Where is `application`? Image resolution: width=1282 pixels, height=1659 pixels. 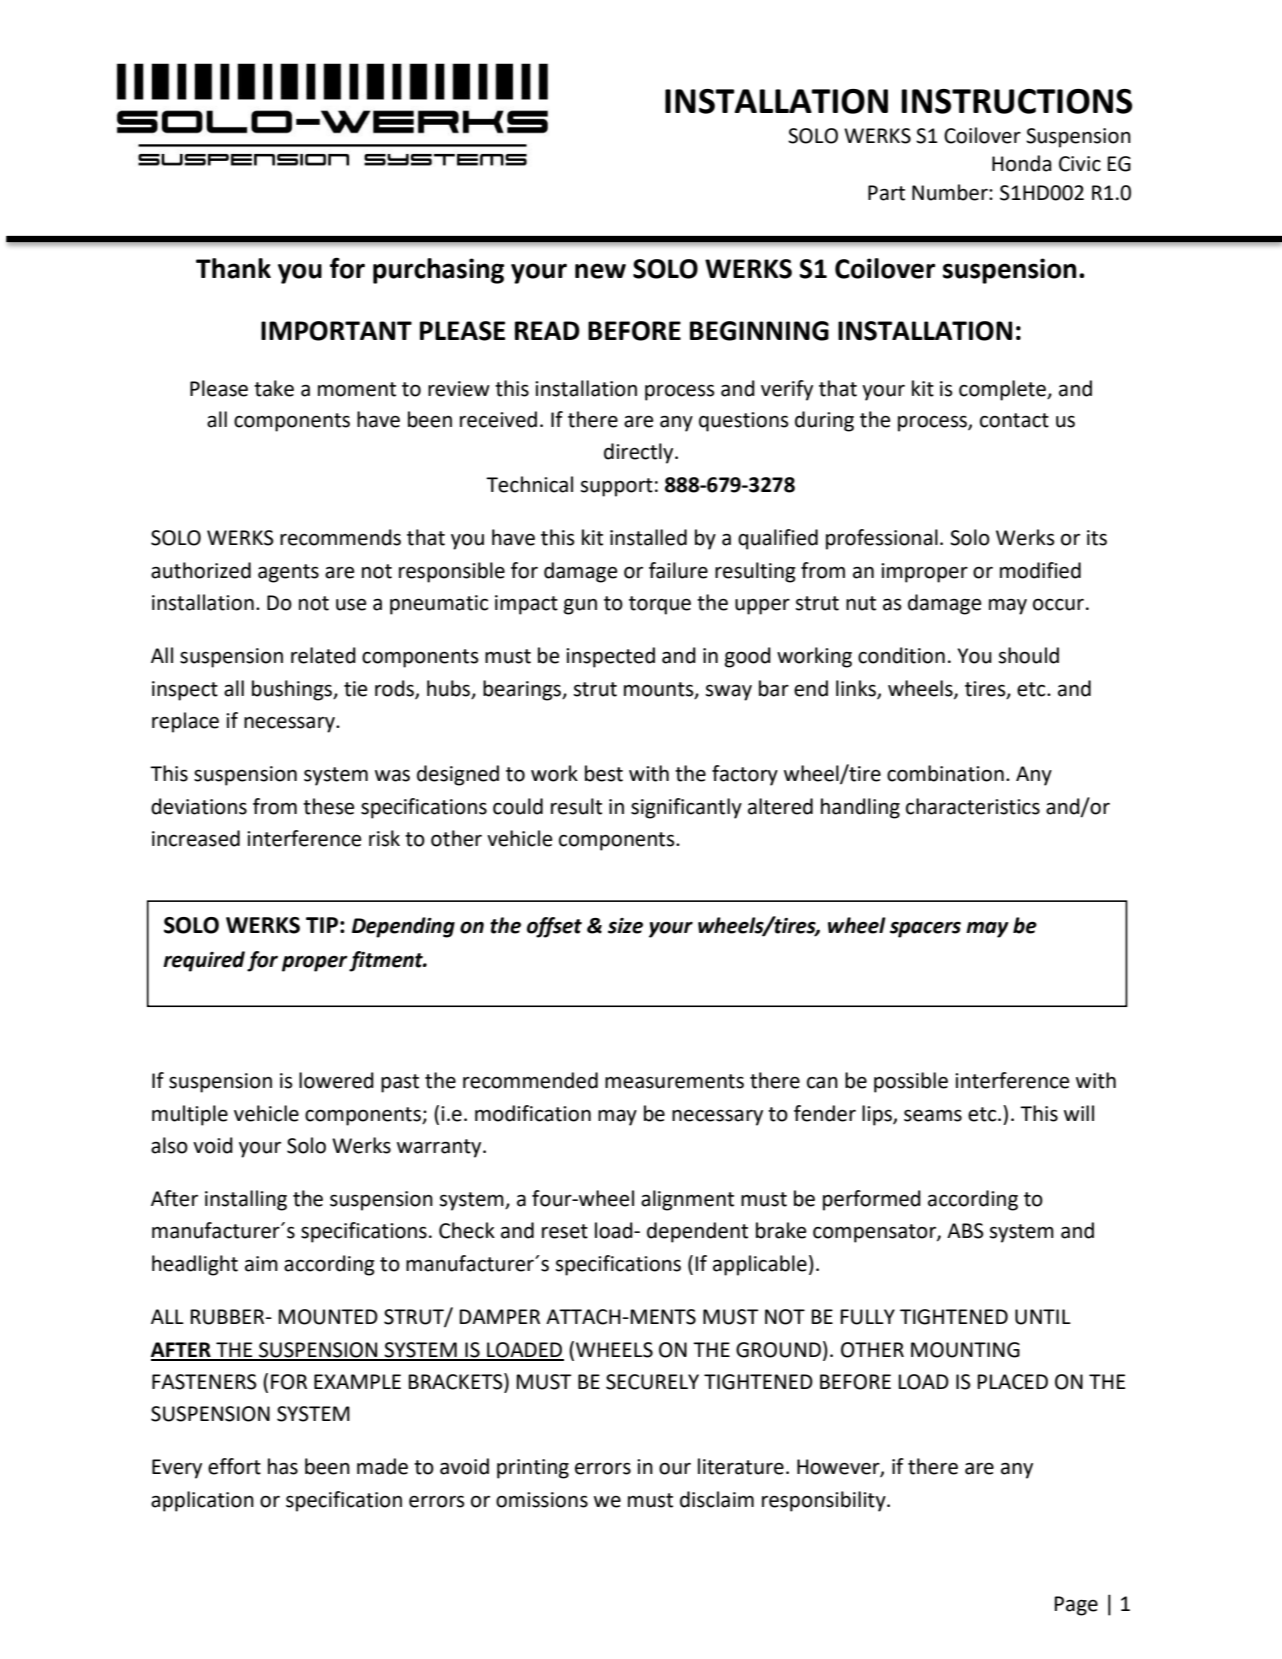
application is located at coordinates (202, 1501).
